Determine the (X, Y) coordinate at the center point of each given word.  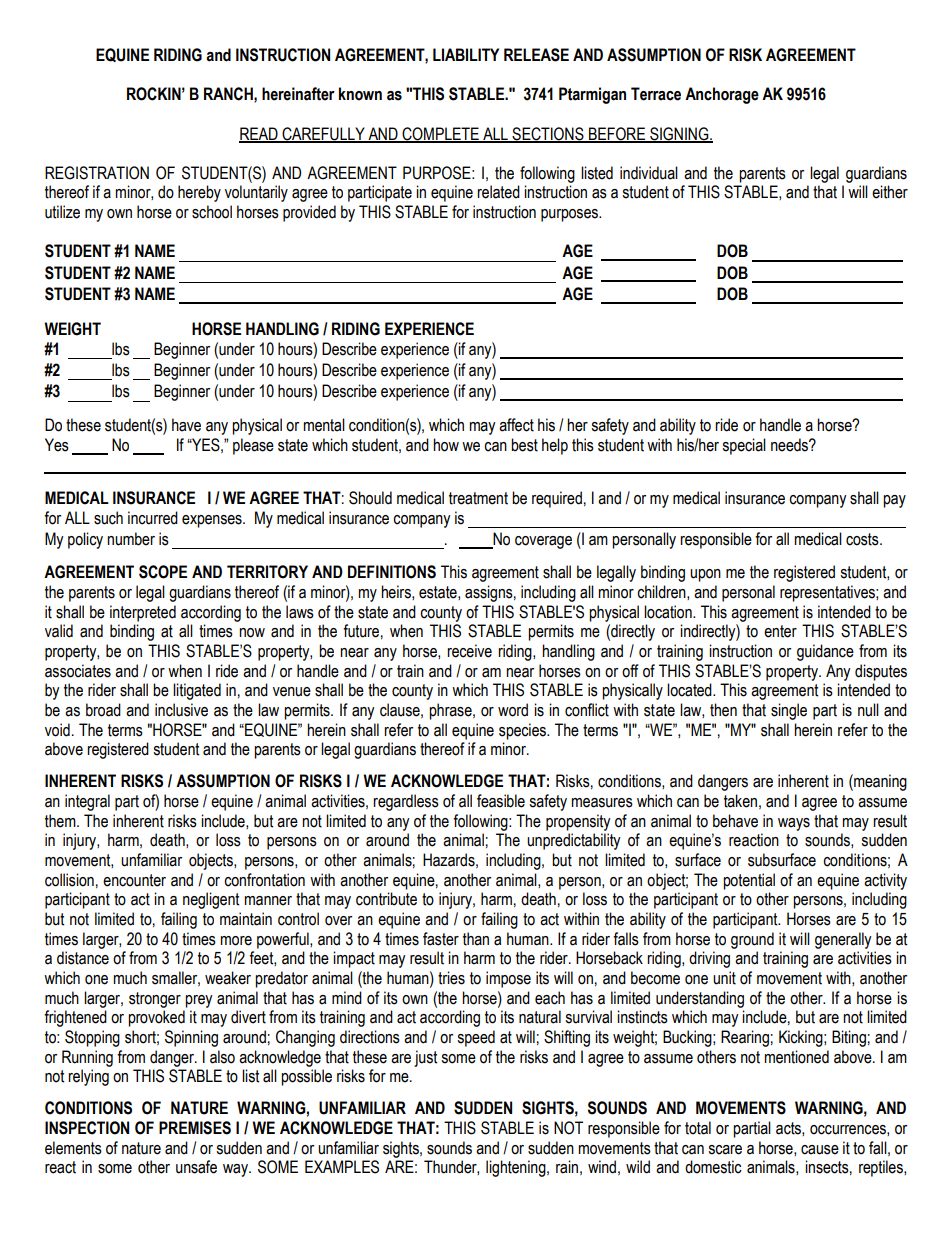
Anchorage (722, 95)
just (425, 1058)
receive (469, 651)
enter (780, 631)
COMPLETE (440, 134)
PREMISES (195, 1128)
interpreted (143, 613)
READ (259, 134)
